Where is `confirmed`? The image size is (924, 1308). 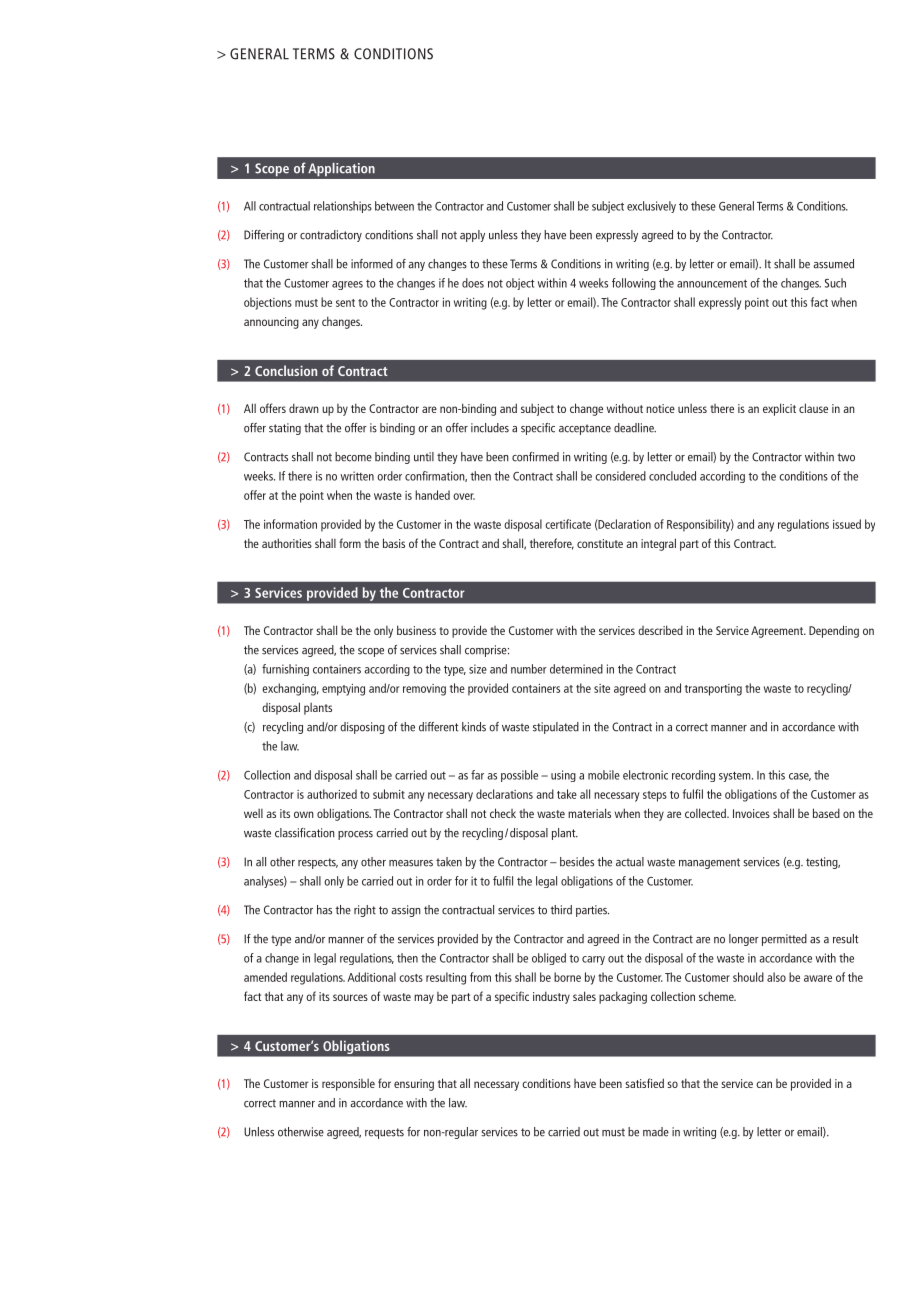
confirmed is located at coordinates (535, 457).
